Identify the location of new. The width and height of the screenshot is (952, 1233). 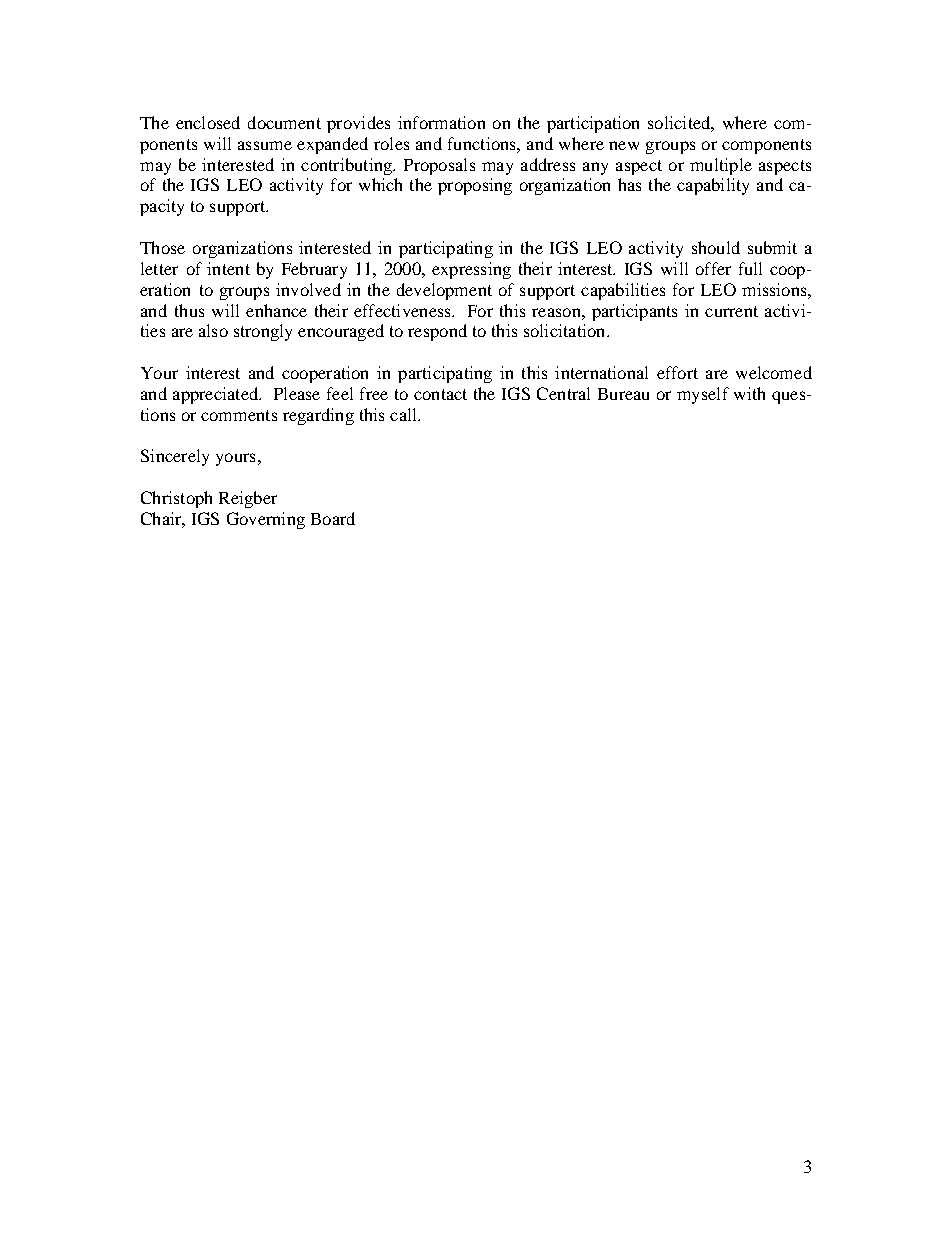
(624, 145).
